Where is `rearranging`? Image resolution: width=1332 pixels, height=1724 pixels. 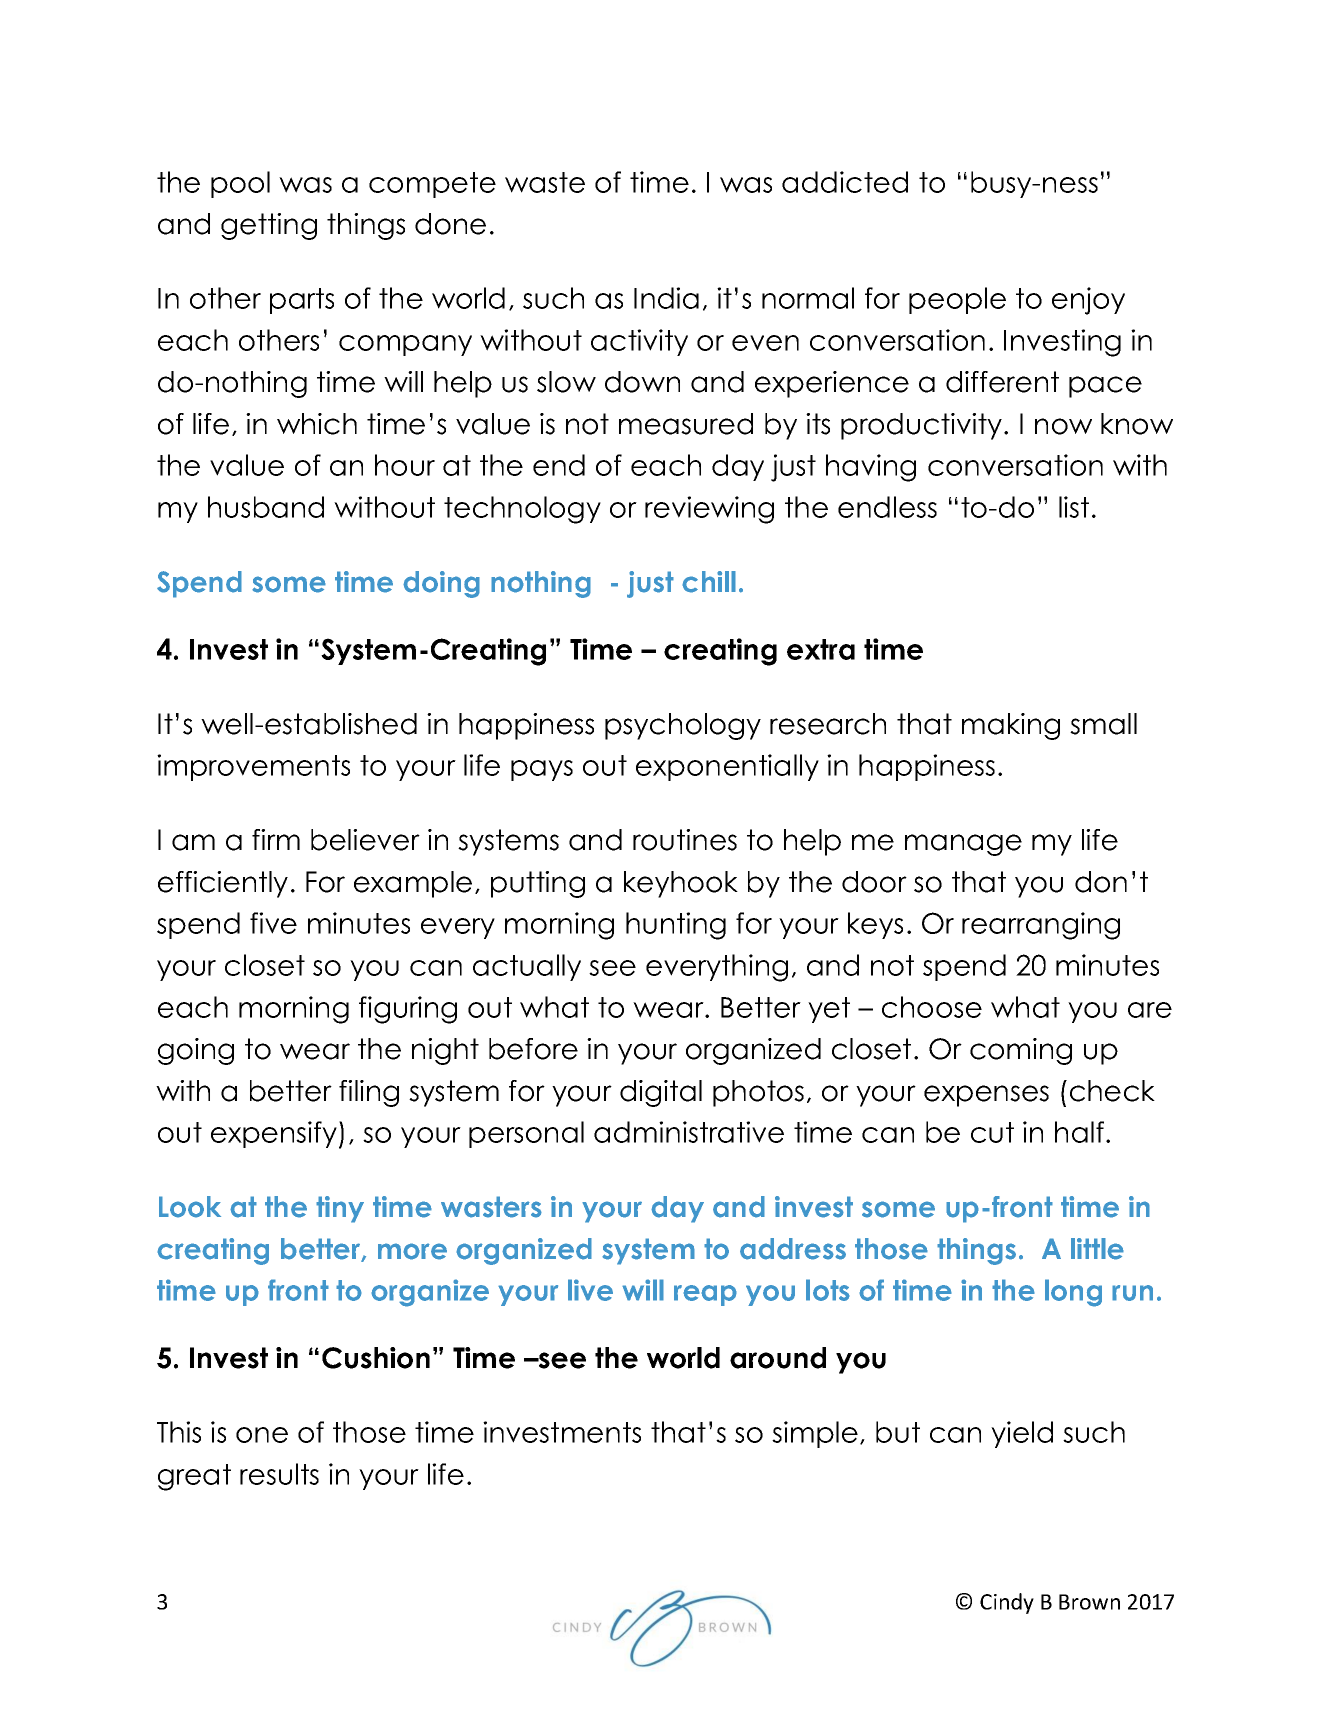
rearranging is located at coordinates (1041, 926).
